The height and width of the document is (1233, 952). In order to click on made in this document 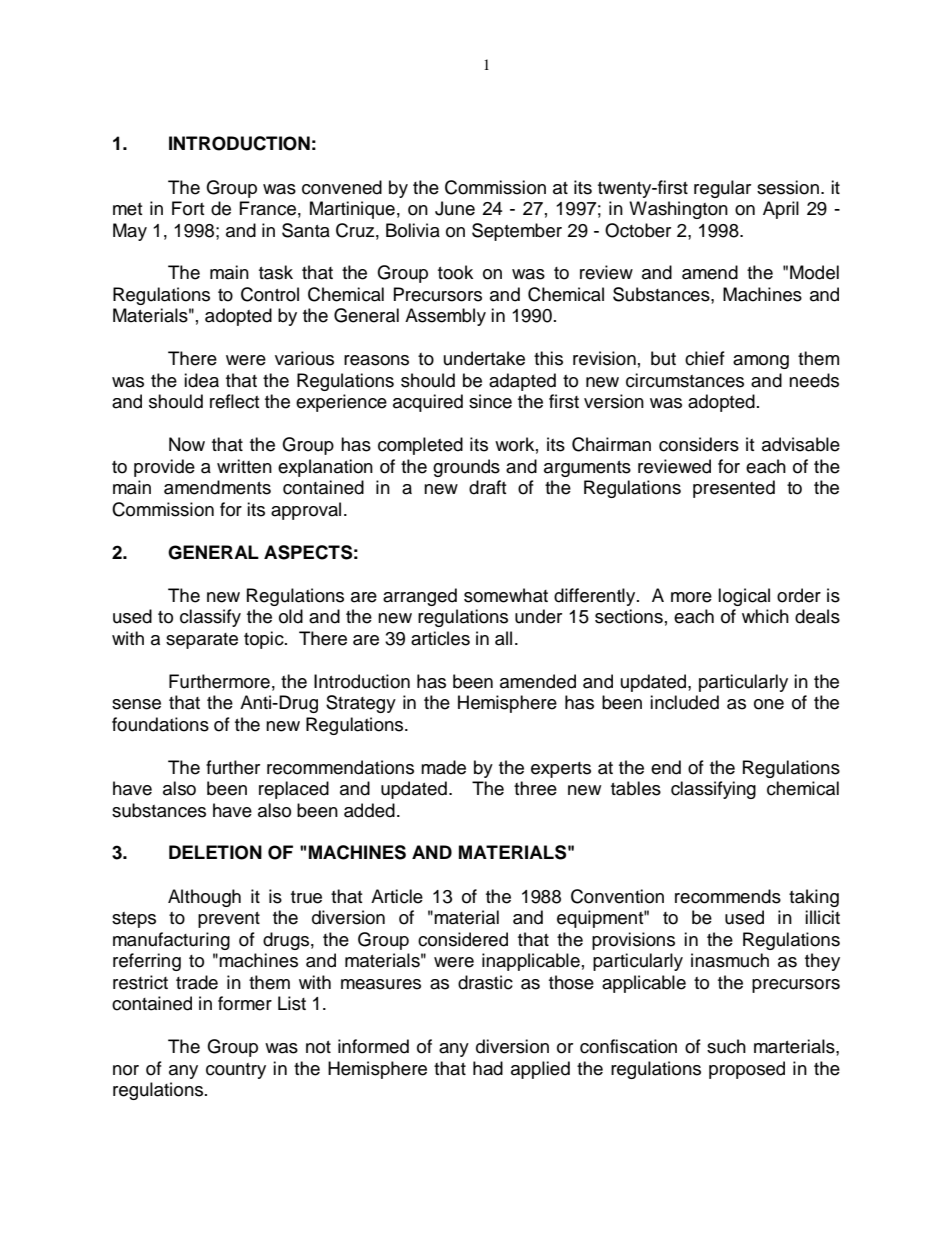, I will do `click(443, 767)`.
